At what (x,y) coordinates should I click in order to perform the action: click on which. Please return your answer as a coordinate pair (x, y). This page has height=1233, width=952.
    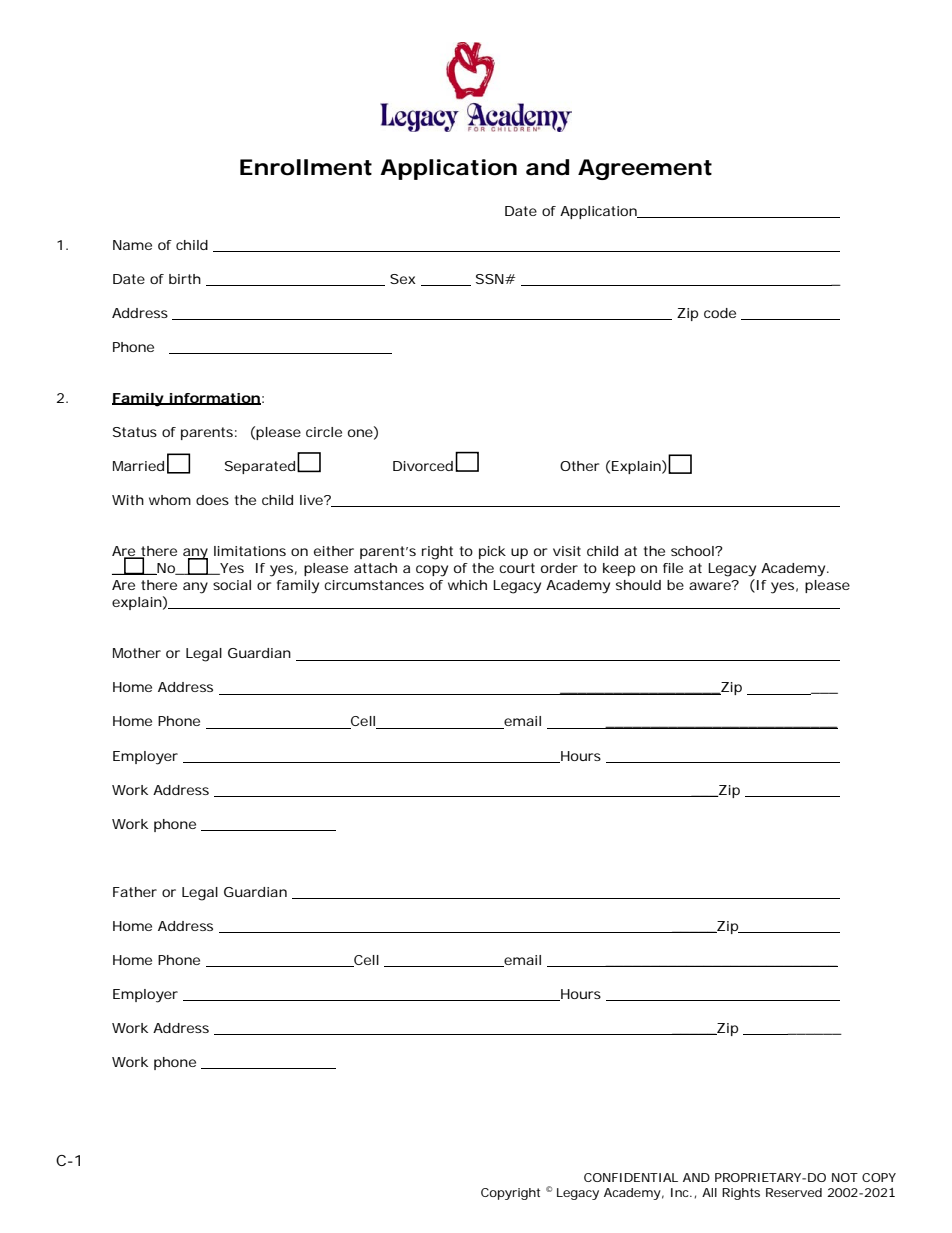
    Looking at the image, I should click on (467, 585).
